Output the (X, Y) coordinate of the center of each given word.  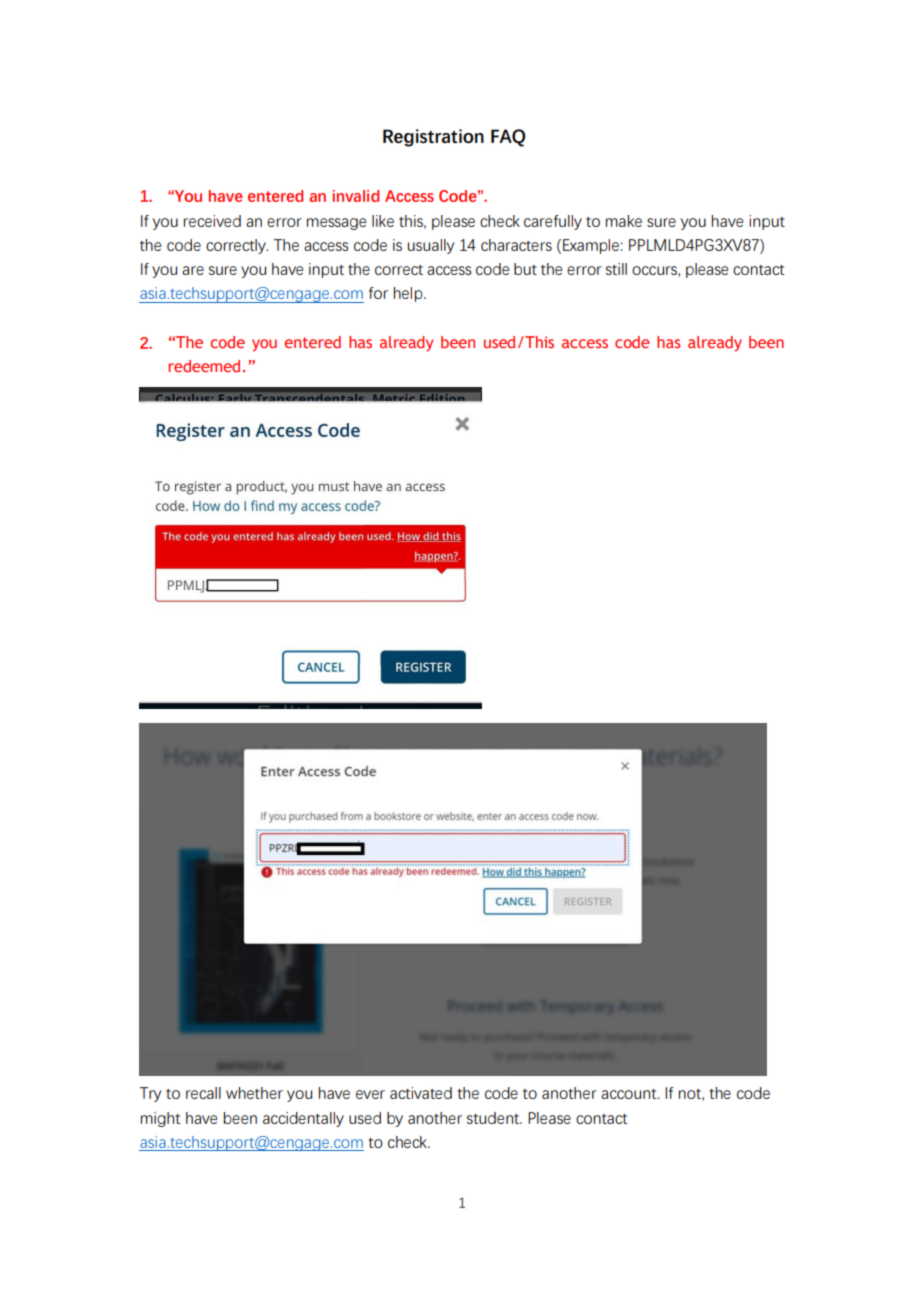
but (525, 269)
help (409, 294)
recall (203, 1093)
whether (254, 1093)
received (212, 221)
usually (431, 246)
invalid (356, 196)
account (630, 1094)
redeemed (204, 366)
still (616, 269)
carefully (553, 222)
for (378, 293)
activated (421, 1093)
